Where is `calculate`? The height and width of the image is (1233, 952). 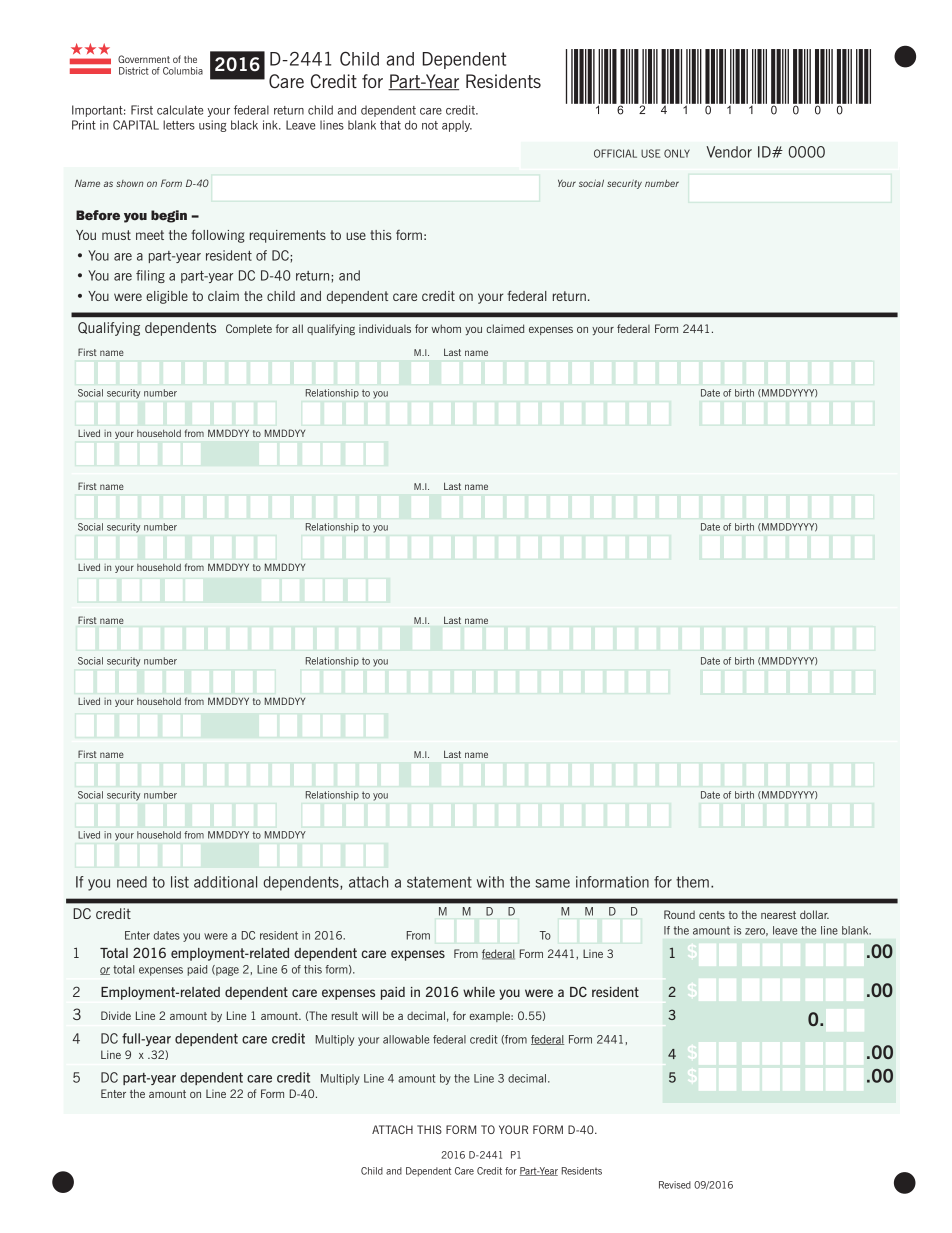 calculate is located at coordinates (180, 110).
